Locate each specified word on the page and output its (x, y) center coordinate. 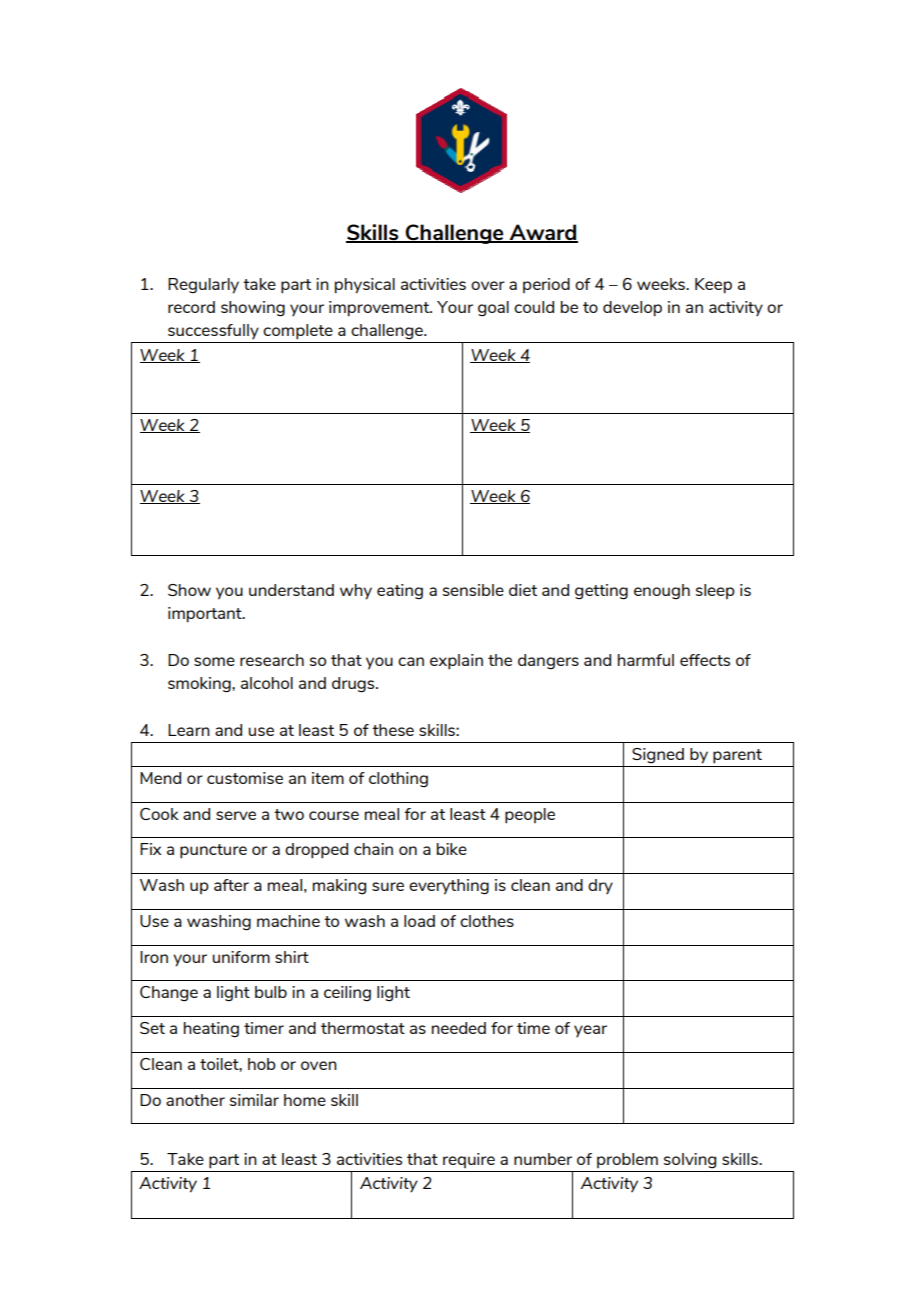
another (195, 1100)
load (419, 921)
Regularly (203, 286)
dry (600, 886)
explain (456, 662)
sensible (473, 590)
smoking (200, 685)
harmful (646, 660)
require (469, 1160)
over (488, 285)
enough (662, 592)
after (231, 885)
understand (291, 590)
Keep (713, 286)
